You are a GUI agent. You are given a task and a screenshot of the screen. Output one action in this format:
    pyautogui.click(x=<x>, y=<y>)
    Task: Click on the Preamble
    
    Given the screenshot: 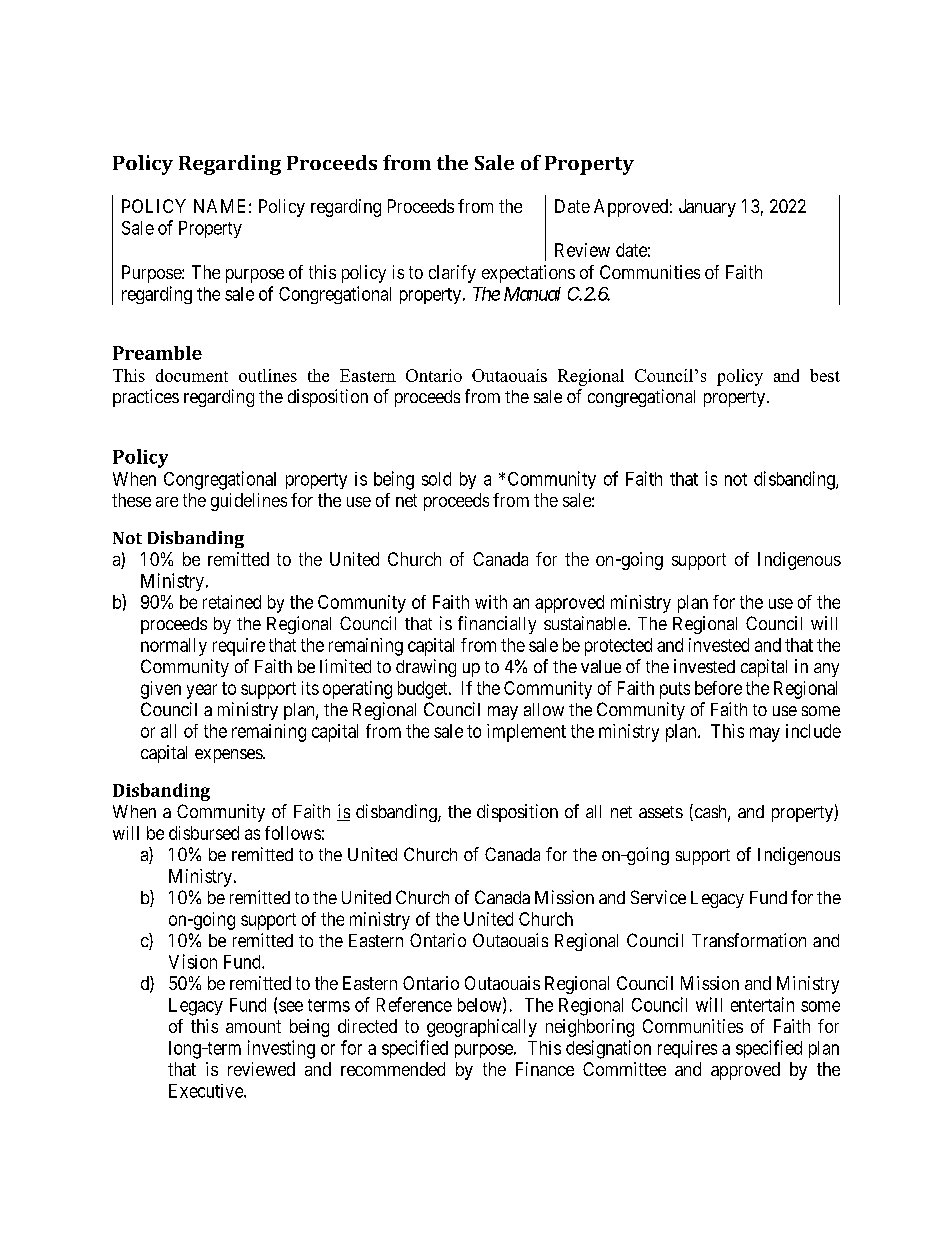 What is the action you would take?
    pyautogui.click(x=157, y=353)
